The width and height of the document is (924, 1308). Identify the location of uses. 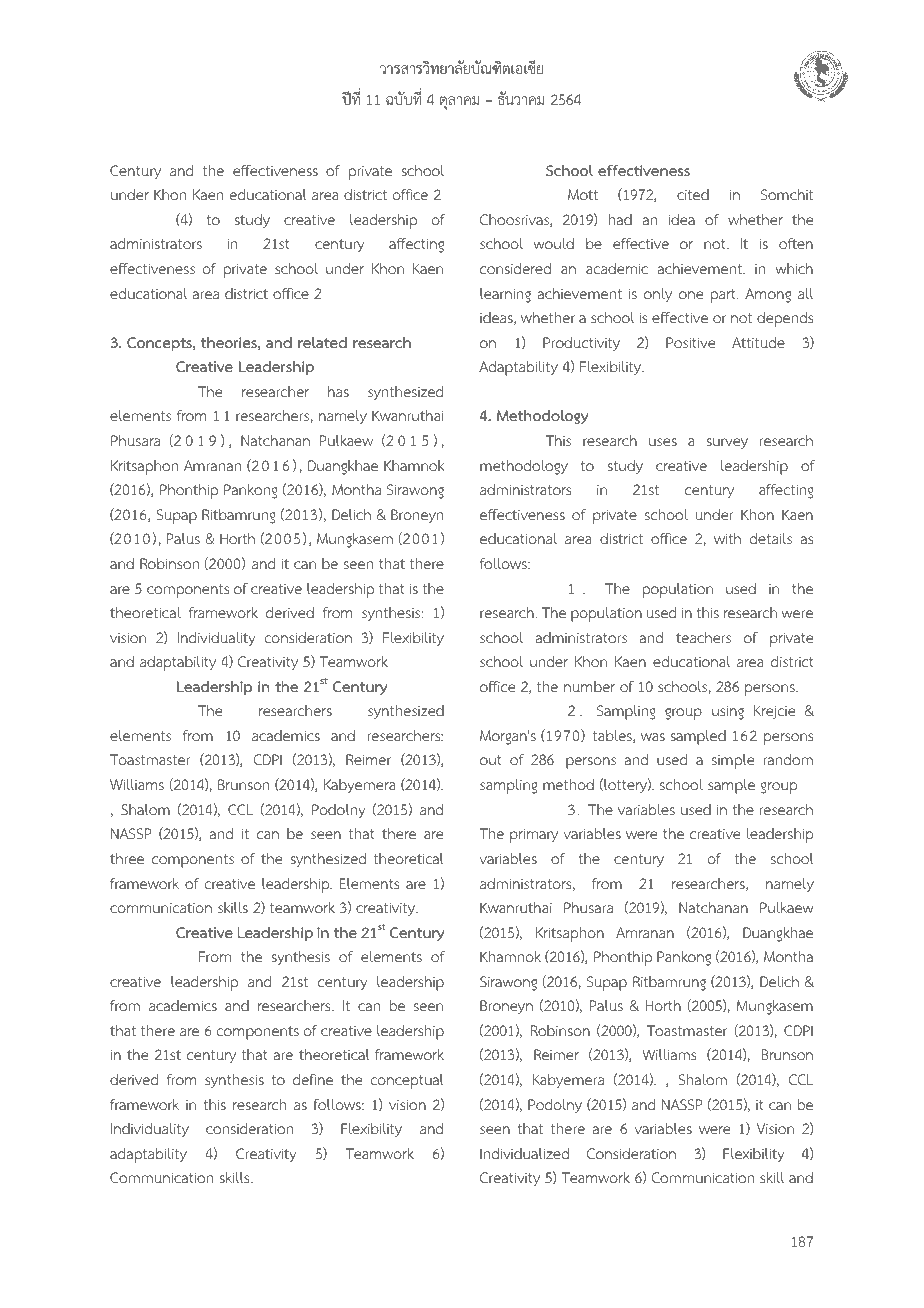
(663, 442).
